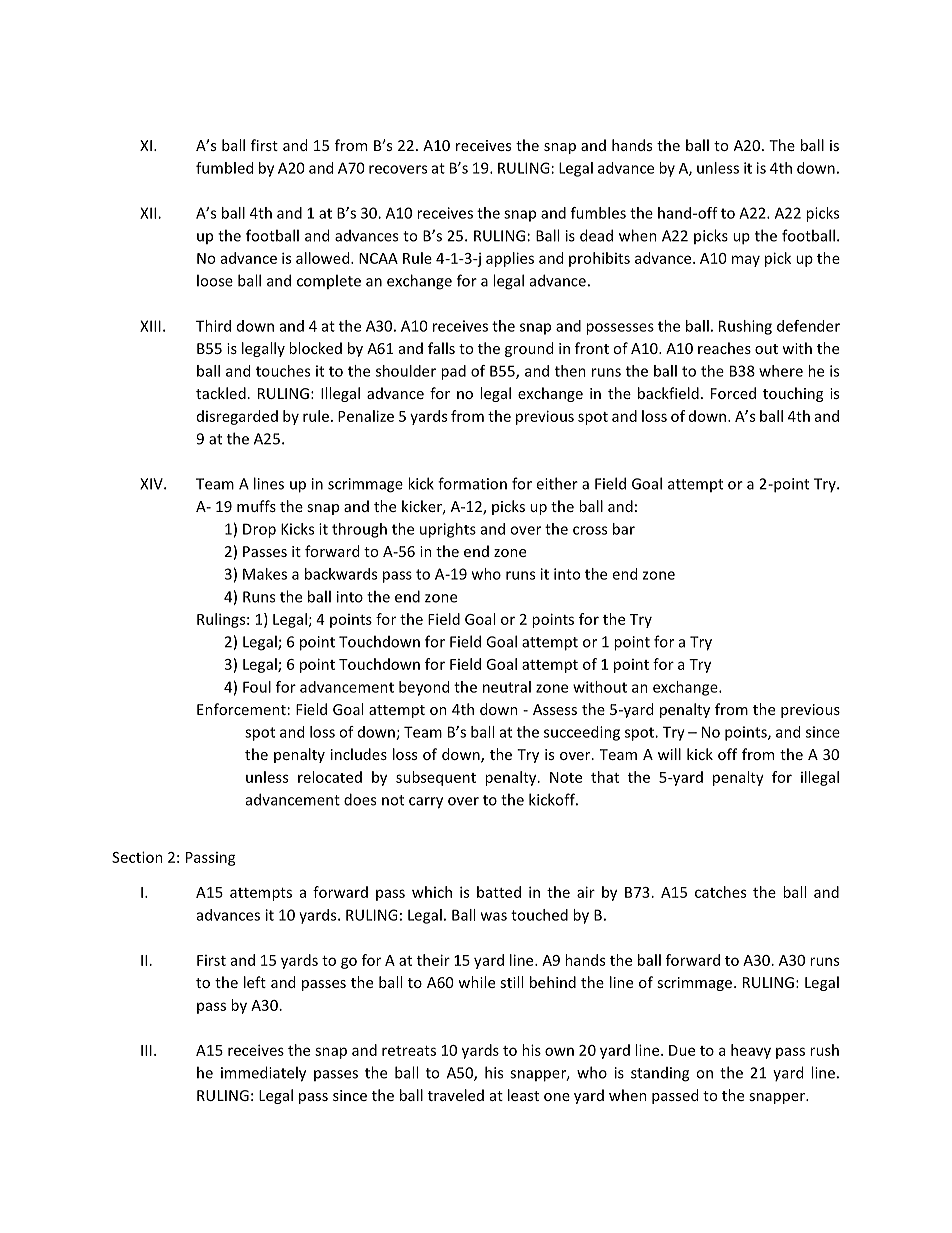 The width and height of the document is (952, 1233). What do you see at coordinates (472, 483) in the document?
I see `formation` at bounding box center [472, 483].
